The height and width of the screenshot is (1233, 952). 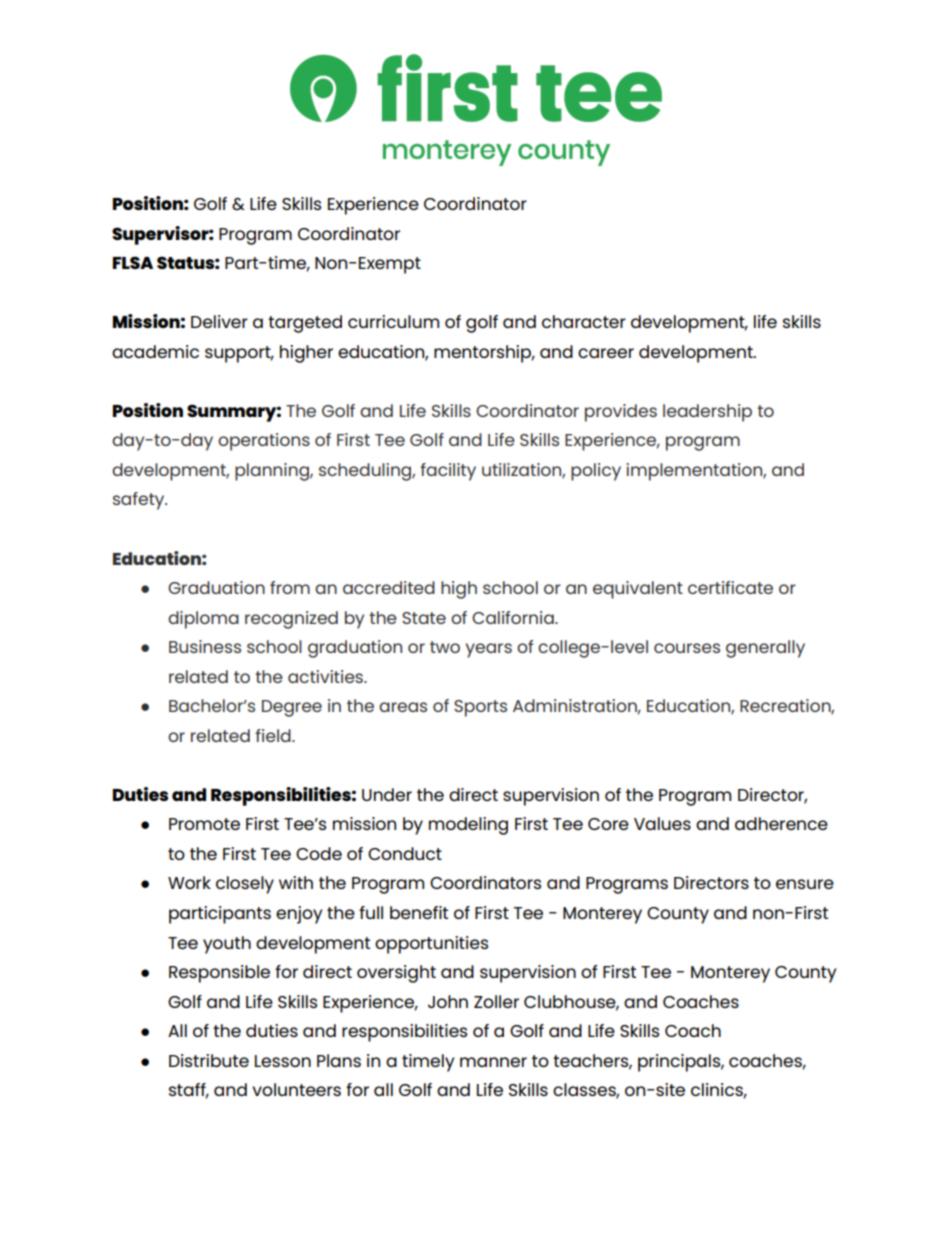 I want to click on certificate, so click(x=730, y=587).
